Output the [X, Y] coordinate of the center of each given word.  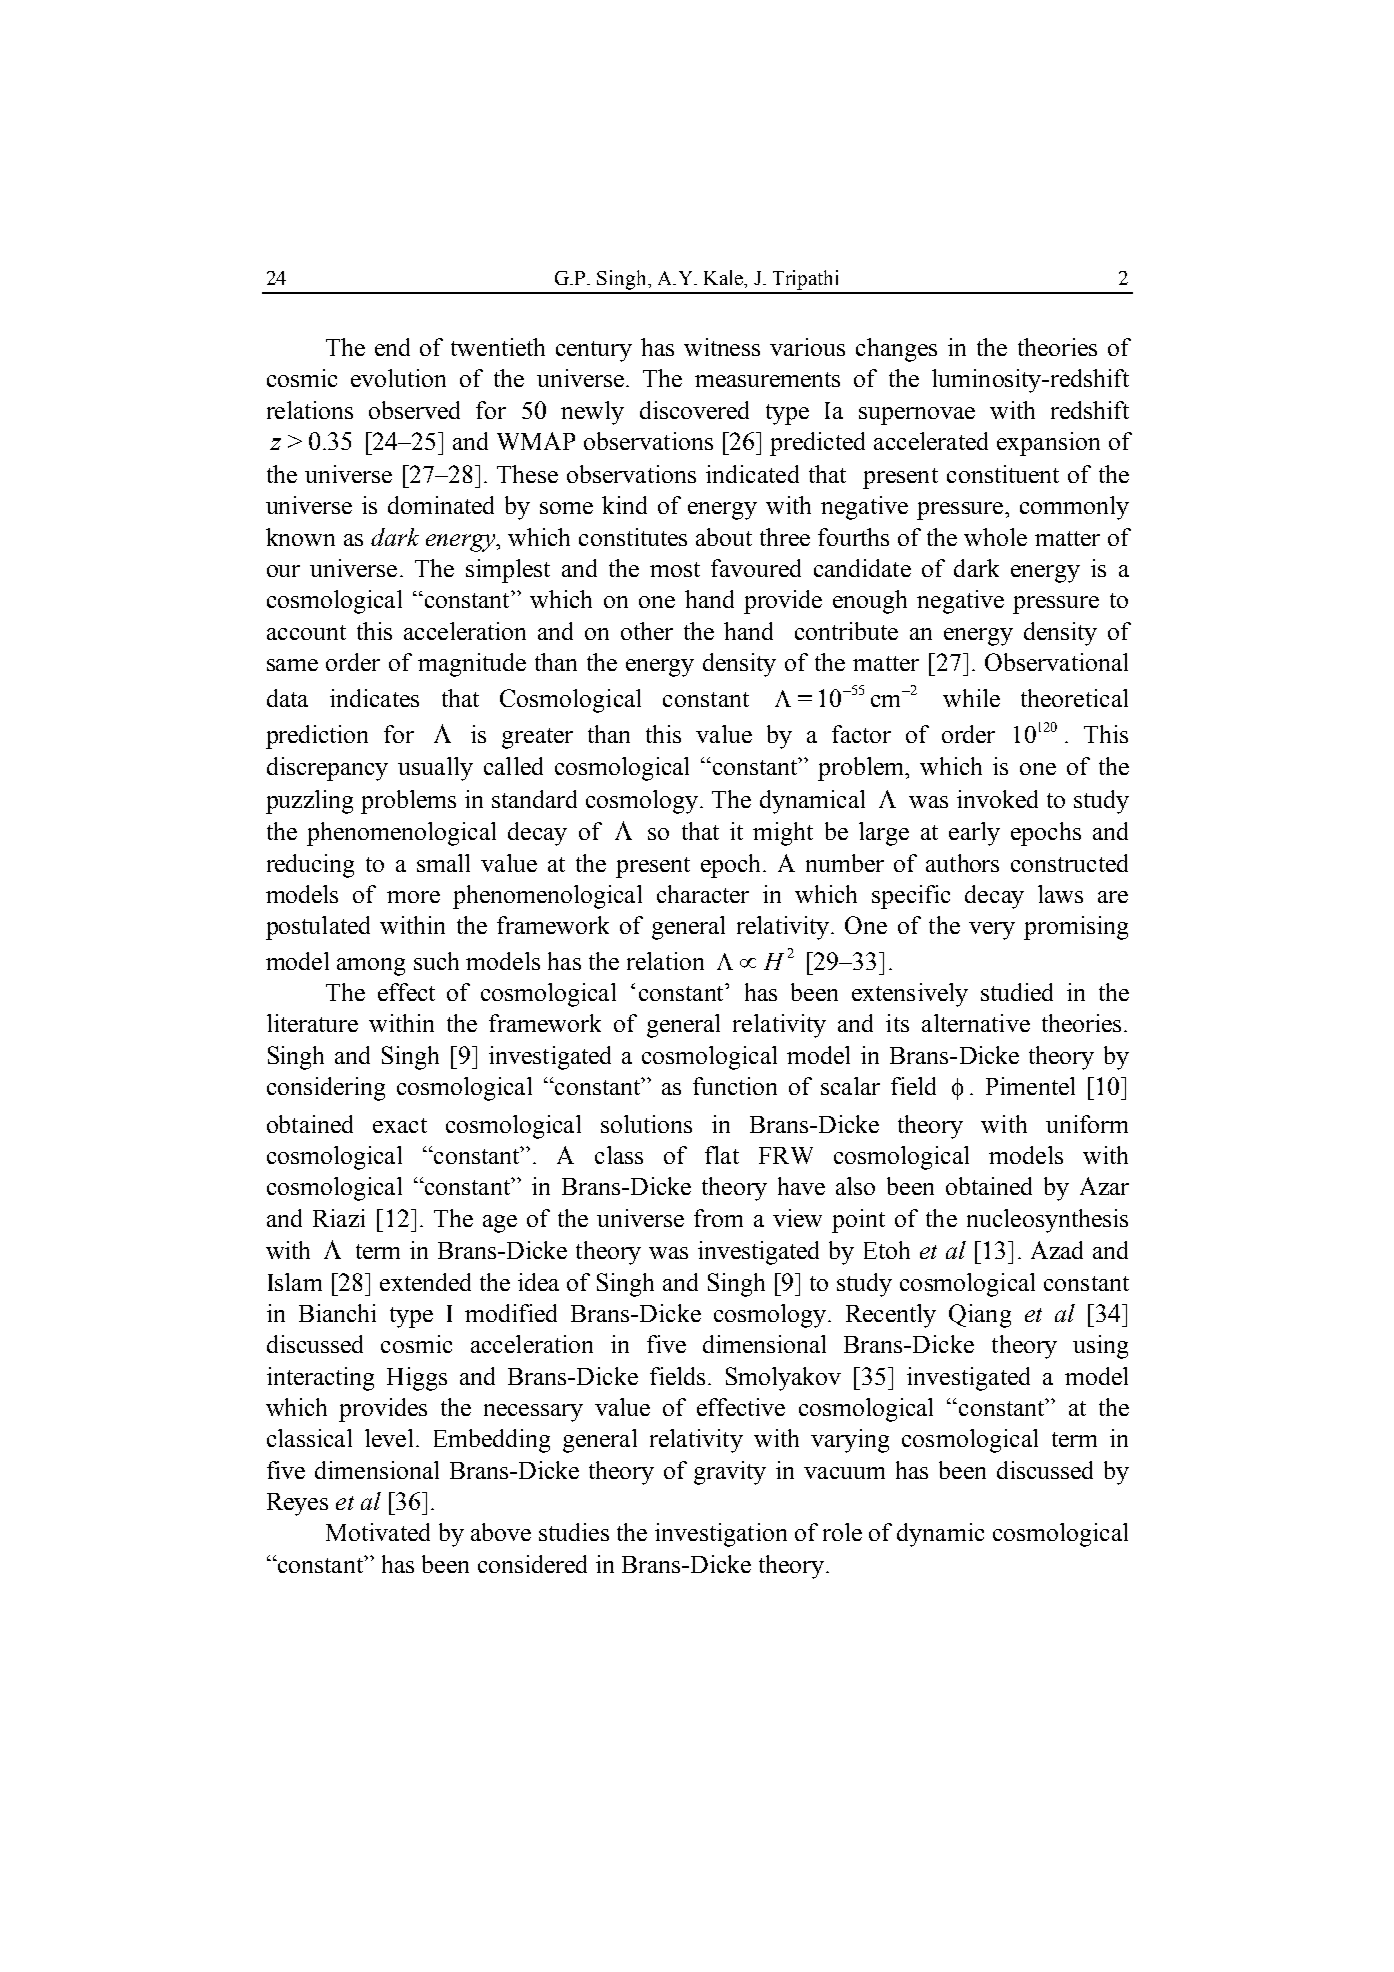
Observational [1056, 662]
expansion [1048, 444]
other [647, 631]
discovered [694, 410]
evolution [398, 378]
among [371, 967]
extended [425, 1282]
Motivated [378, 1532]
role [842, 1532]
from [718, 1218]
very [992, 931]
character [703, 894]
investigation [721, 1535]
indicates [374, 698]
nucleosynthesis [1047, 1221]
